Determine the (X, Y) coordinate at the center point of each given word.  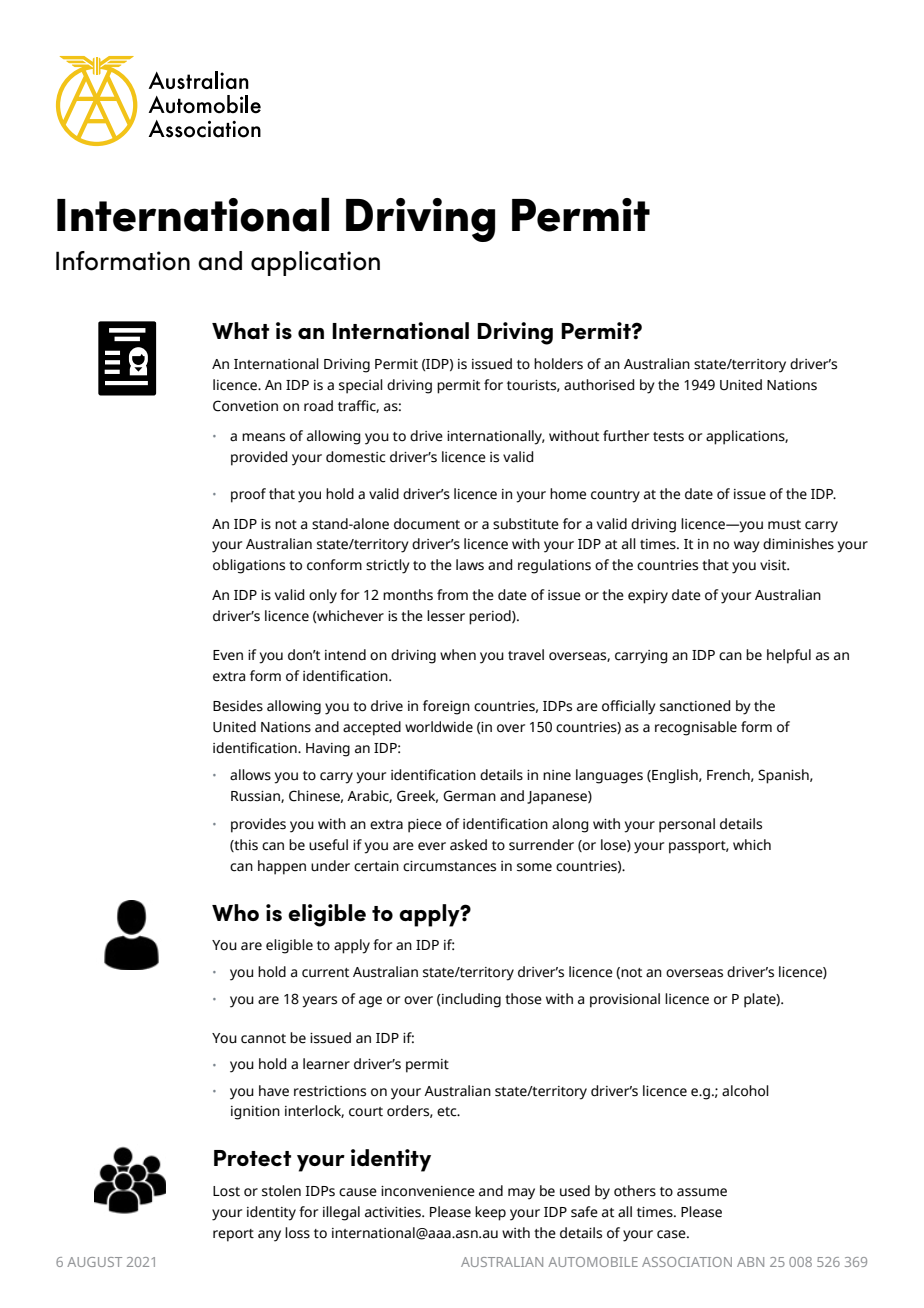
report (233, 1235)
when (458, 655)
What (240, 330)
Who (235, 912)
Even (228, 655)
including (470, 1000)
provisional (625, 1000)
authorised (599, 385)
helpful (789, 656)
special (361, 386)
